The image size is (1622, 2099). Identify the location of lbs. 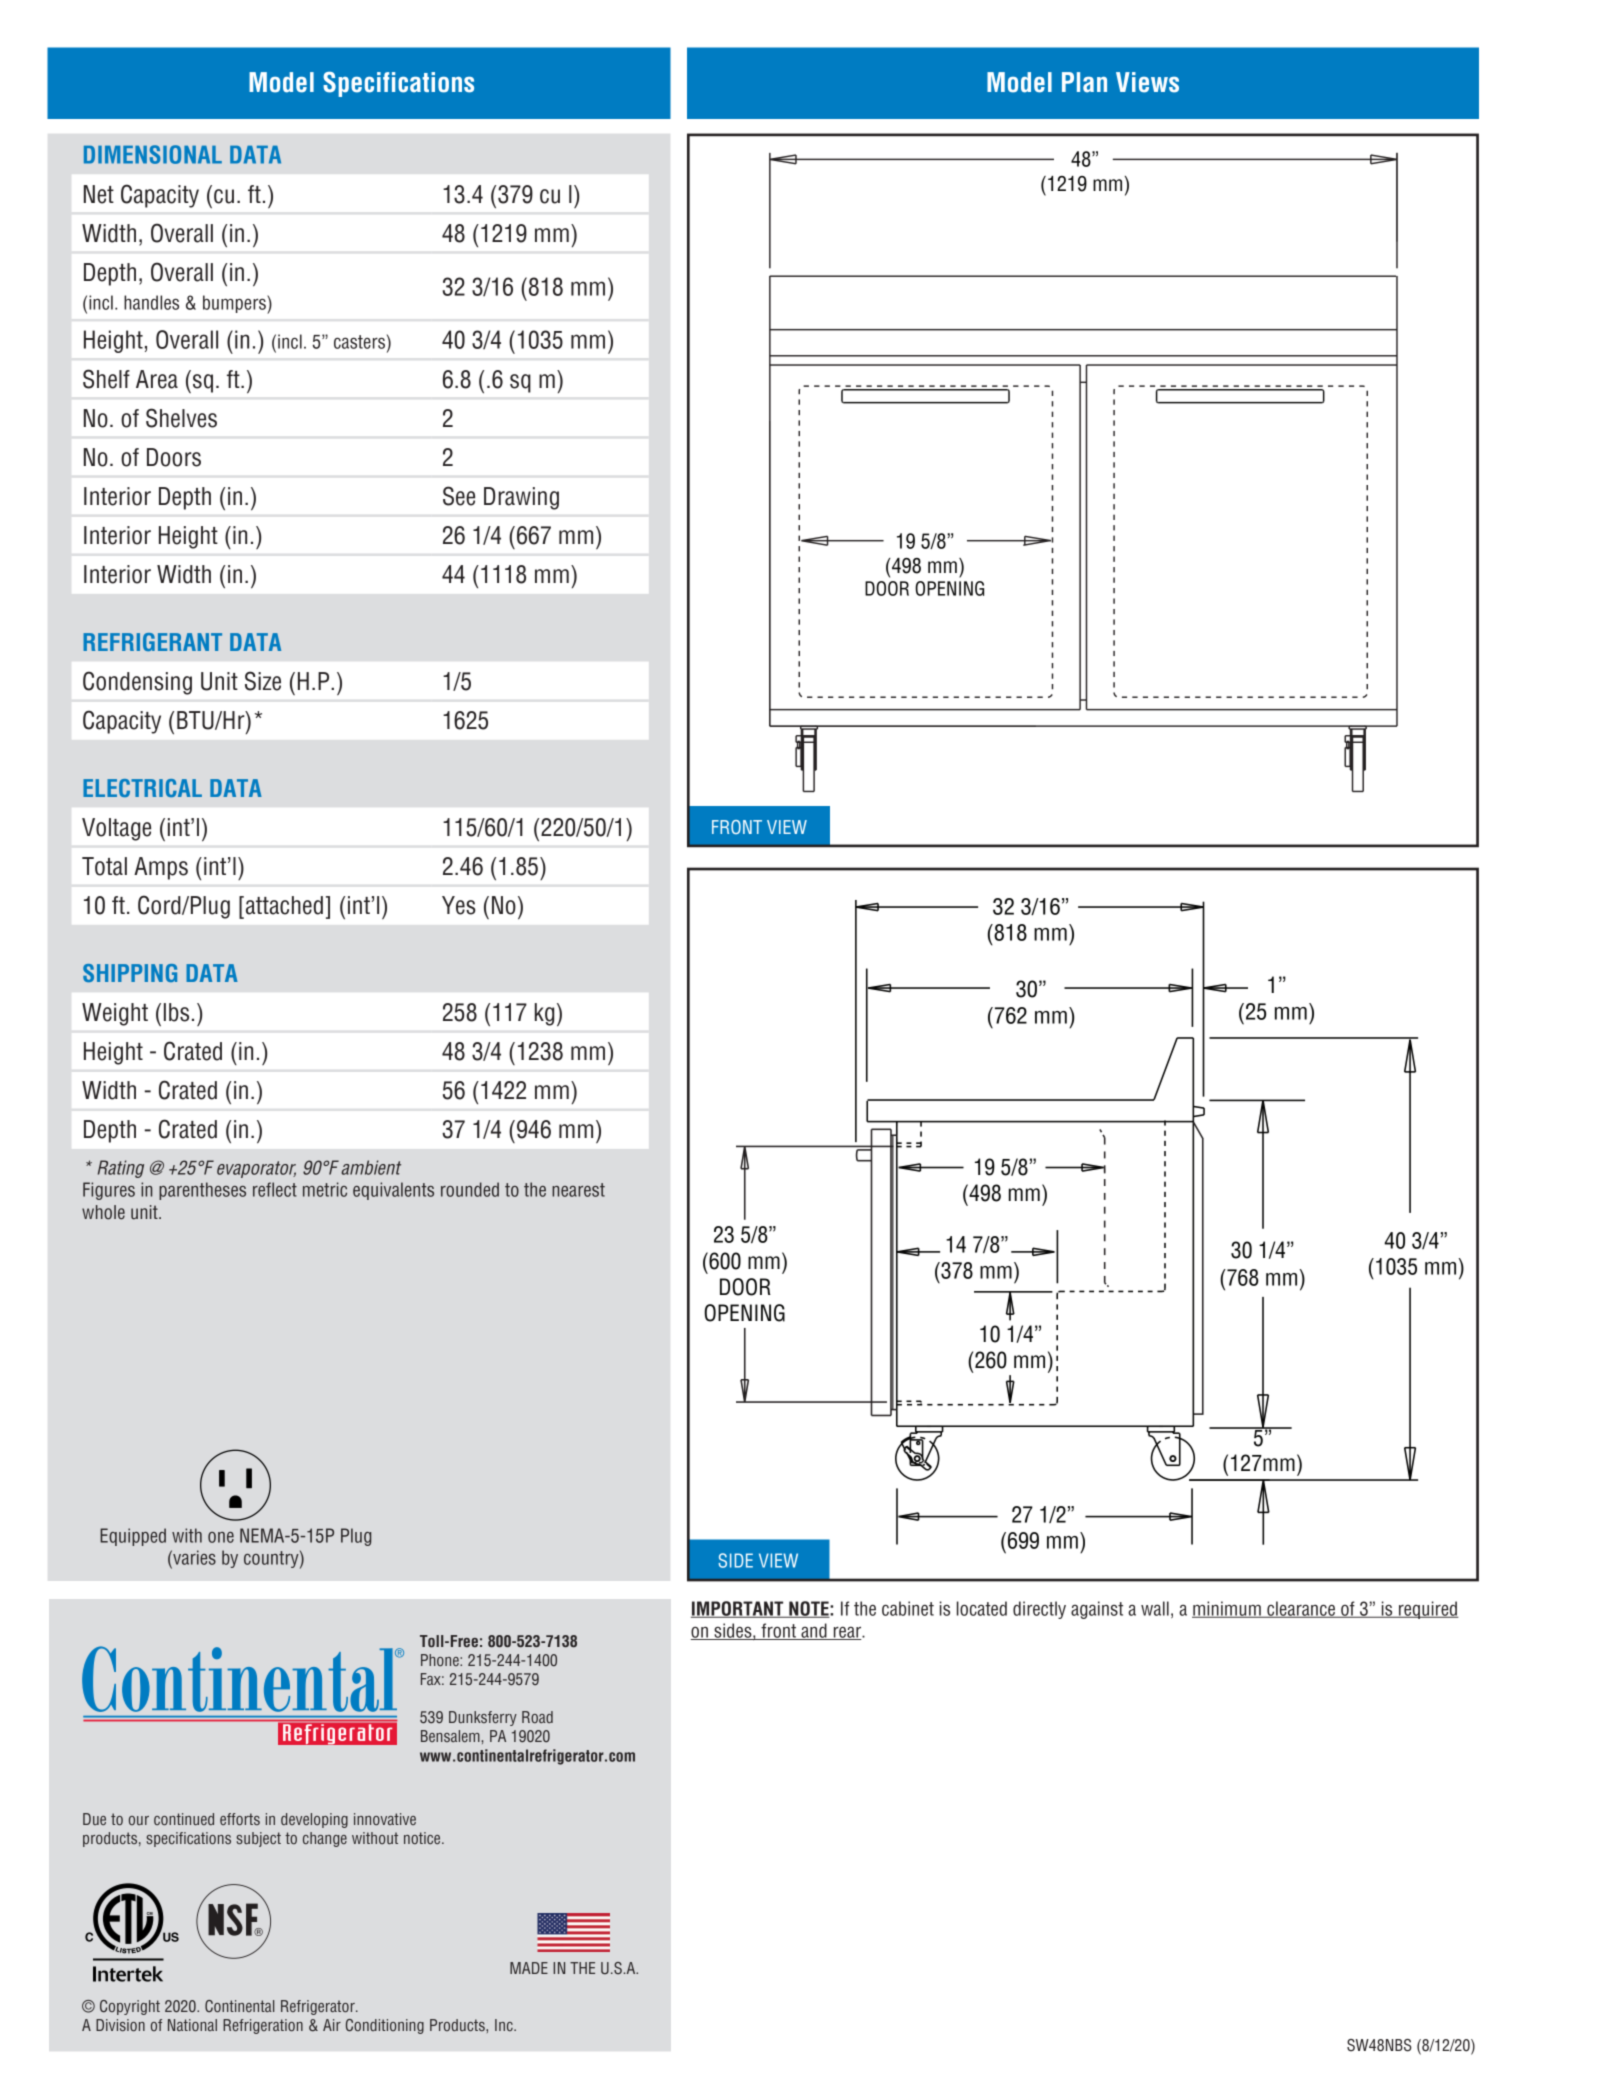
(176, 1012).
